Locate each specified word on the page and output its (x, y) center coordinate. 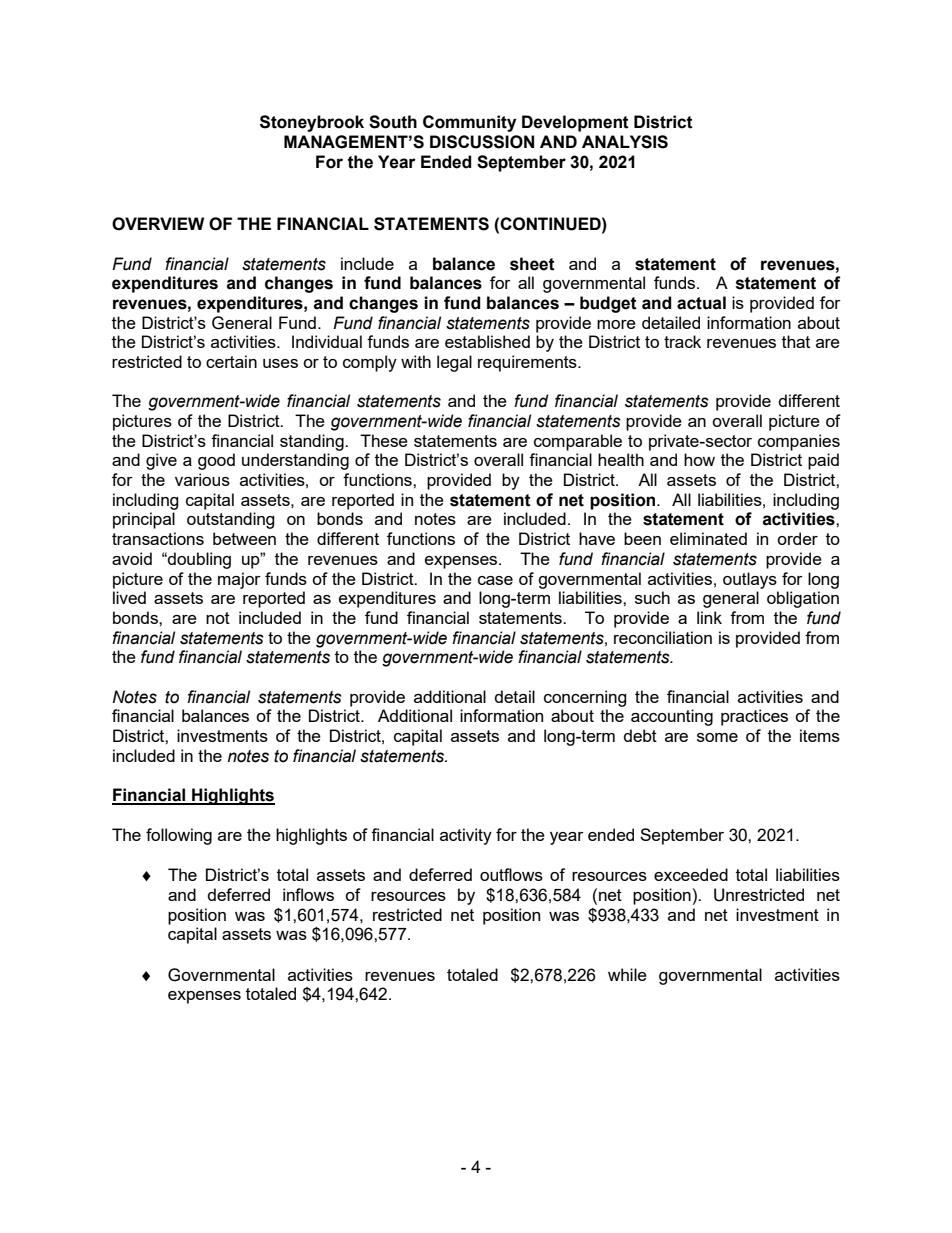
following (179, 836)
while (627, 974)
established (487, 341)
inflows (308, 894)
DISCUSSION (482, 142)
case (495, 580)
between (244, 538)
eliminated (708, 538)
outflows (511, 874)
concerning (585, 698)
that (796, 341)
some (717, 737)
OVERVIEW (158, 224)
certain (231, 361)
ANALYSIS (625, 142)
